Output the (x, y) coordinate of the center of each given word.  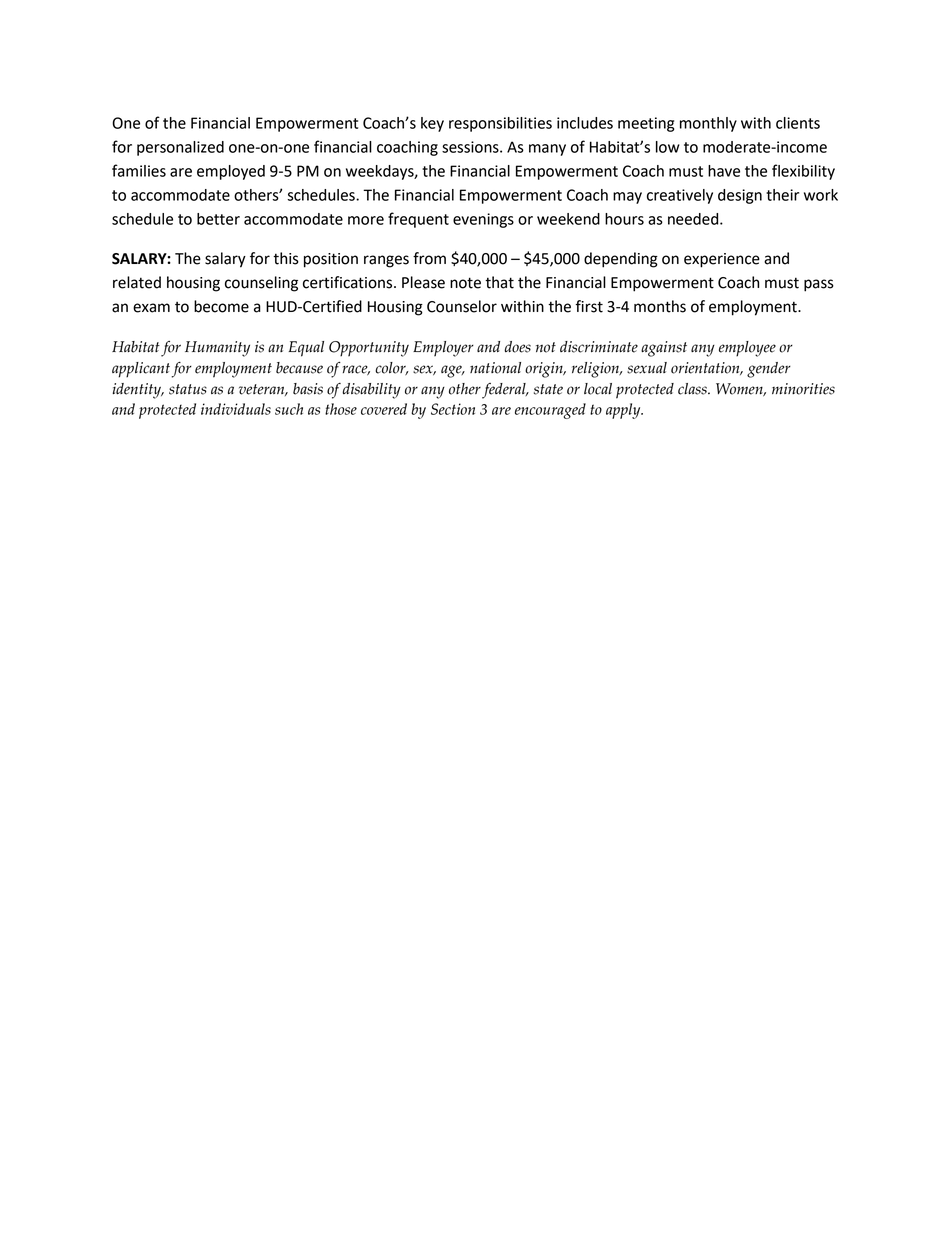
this (286, 258)
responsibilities (500, 124)
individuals (236, 409)
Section (453, 409)
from (429, 258)
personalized (180, 148)
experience (722, 260)
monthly (708, 124)
